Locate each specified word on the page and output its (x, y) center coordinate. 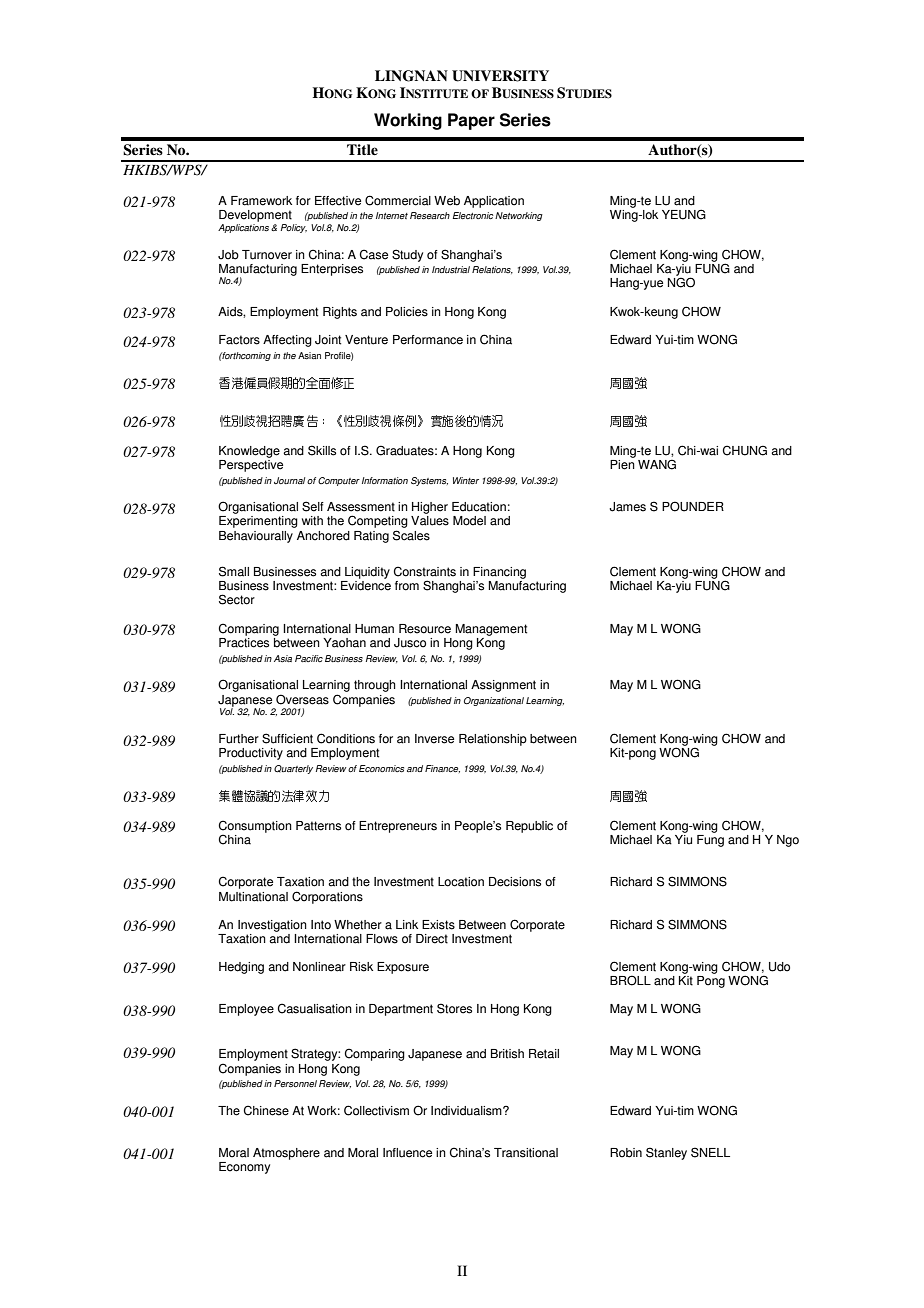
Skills (322, 450)
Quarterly (293, 769)
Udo (779, 967)
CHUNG (745, 450)
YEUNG (684, 214)
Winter (466, 480)
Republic (529, 827)
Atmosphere (286, 1154)
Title (362, 149)
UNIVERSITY (500, 76)
